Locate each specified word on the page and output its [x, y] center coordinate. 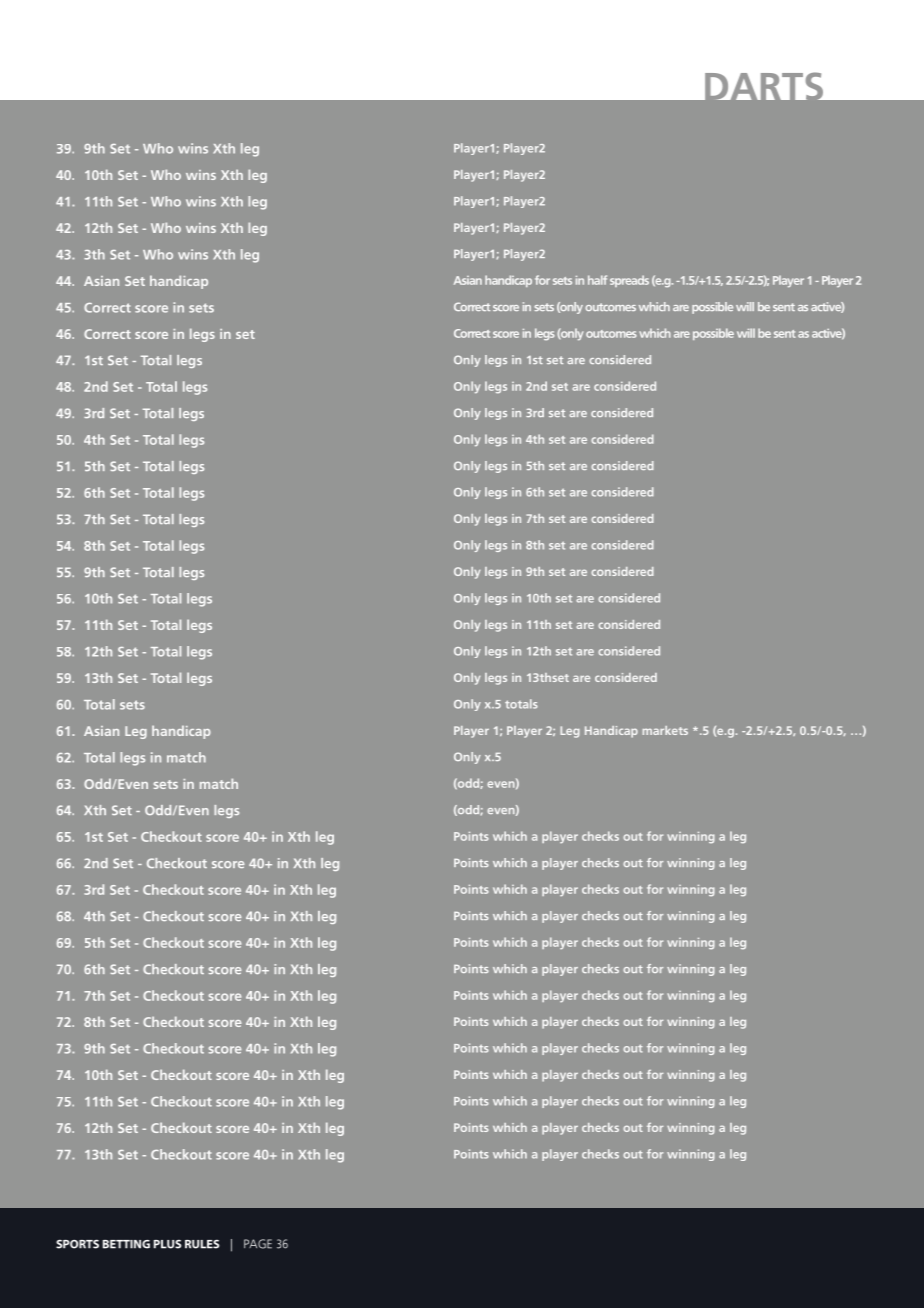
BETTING [126, 1244]
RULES [202, 1244]
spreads [629, 281]
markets [665, 730]
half [597, 280]
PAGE [258, 1244]
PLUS [167, 1244]
